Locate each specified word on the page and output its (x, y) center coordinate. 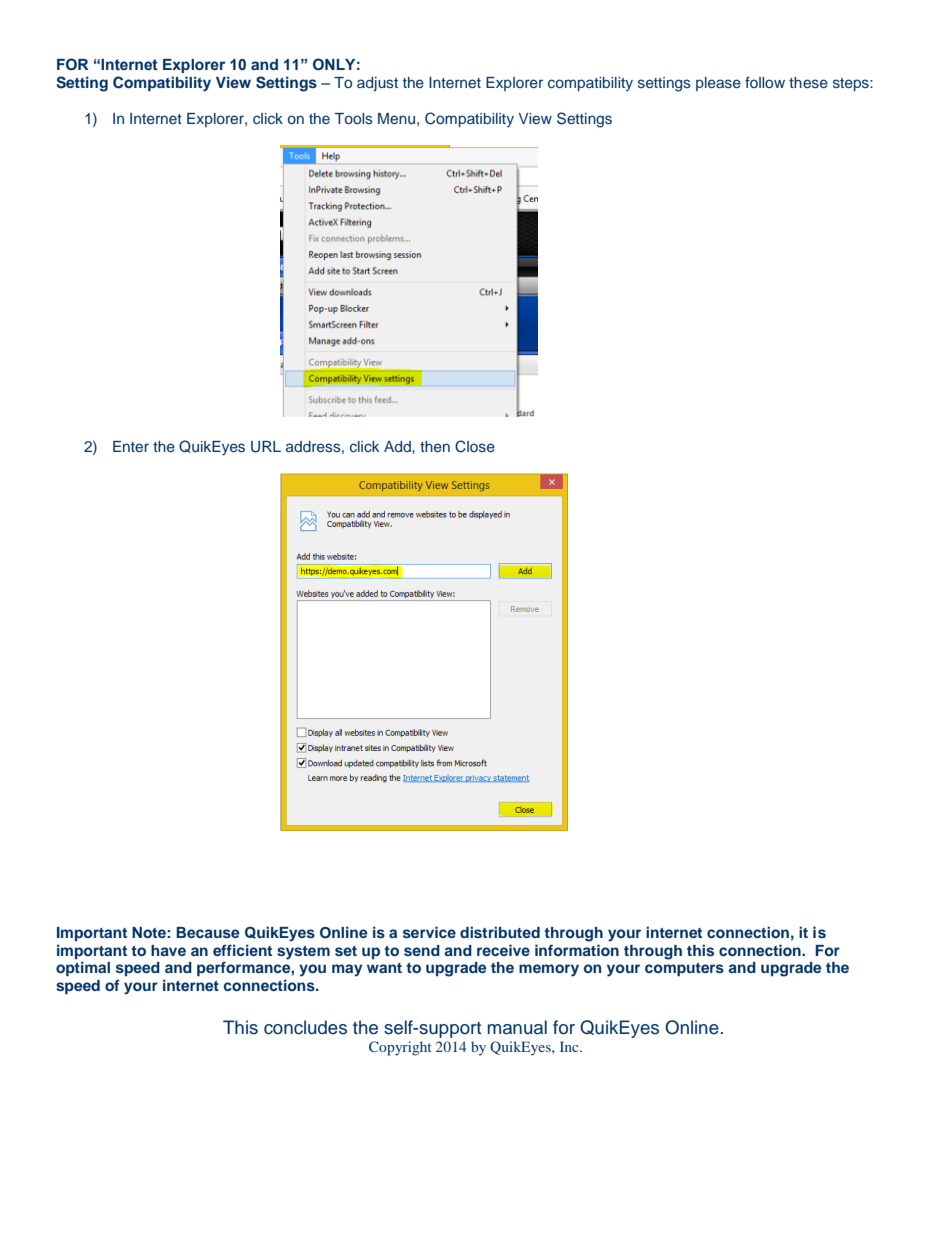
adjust (377, 84)
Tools (354, 118)
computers (684, 969)
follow (765, 82)
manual (517, 1027)
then (435, 446)
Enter (131, 446)
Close (475, 446)
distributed (500, 932)
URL (266, 447)
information (577, 950)
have (168, 950)
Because (207, 932)
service (429, 932)
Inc (570, 1046)
